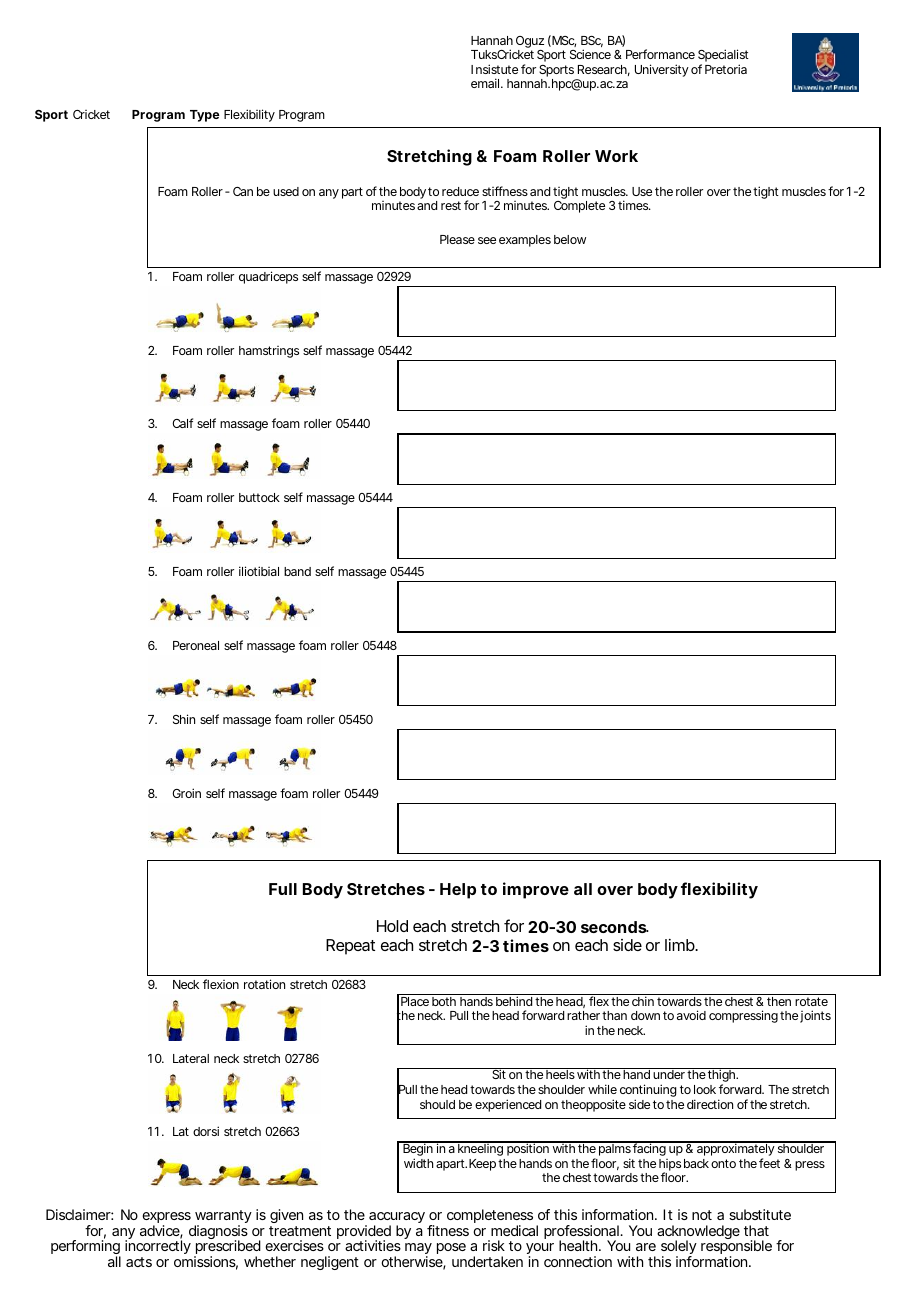  Describe the element at coordinates (205, 116) in the screenshot. I see `Type` at that location.
